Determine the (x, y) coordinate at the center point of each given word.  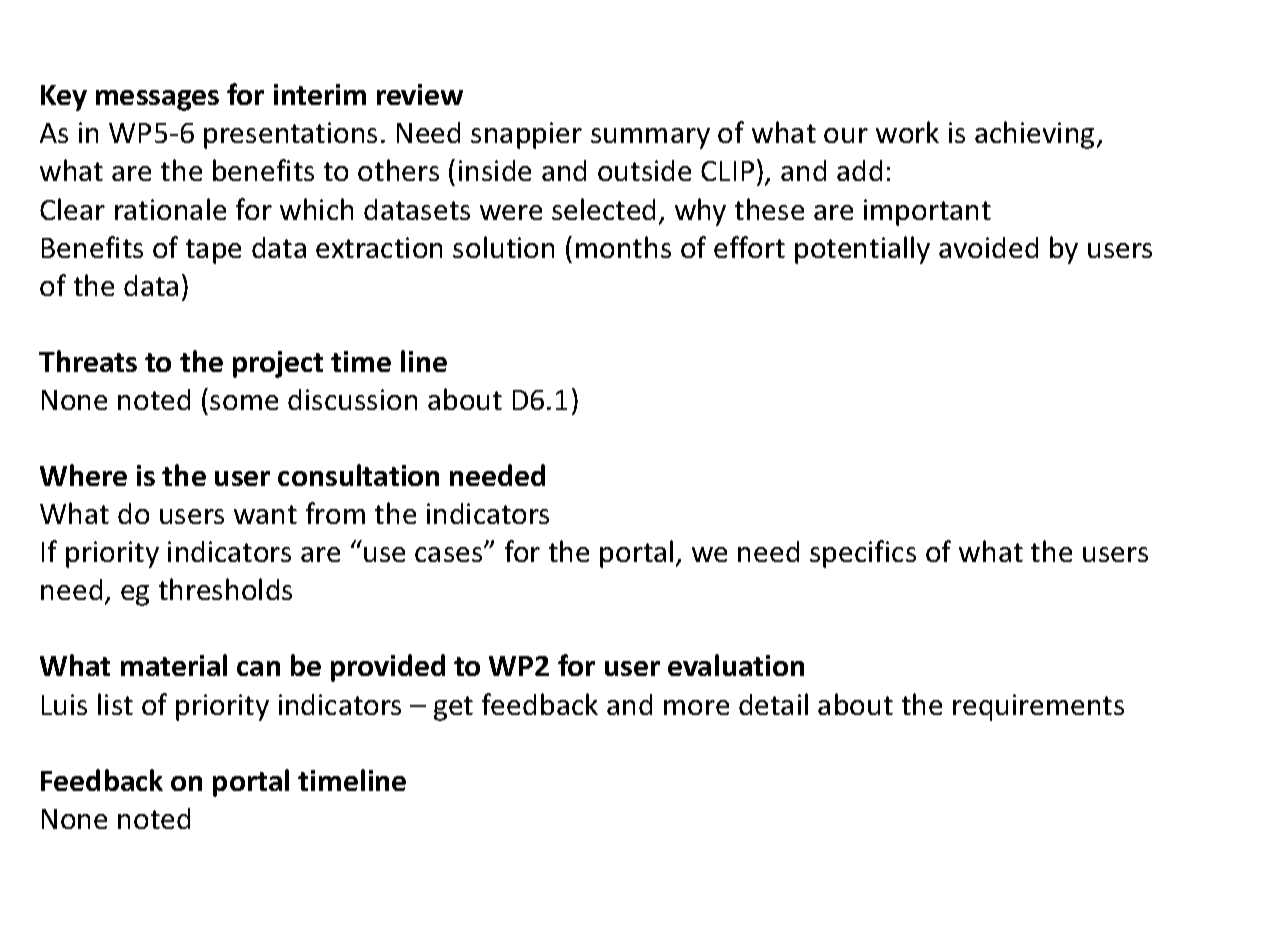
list (115, 704)
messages (157, 100)
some (244, 402)
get (453, 708)
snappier (526, 135)
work (907, 132)
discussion (352, 399)
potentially (862, 250)
